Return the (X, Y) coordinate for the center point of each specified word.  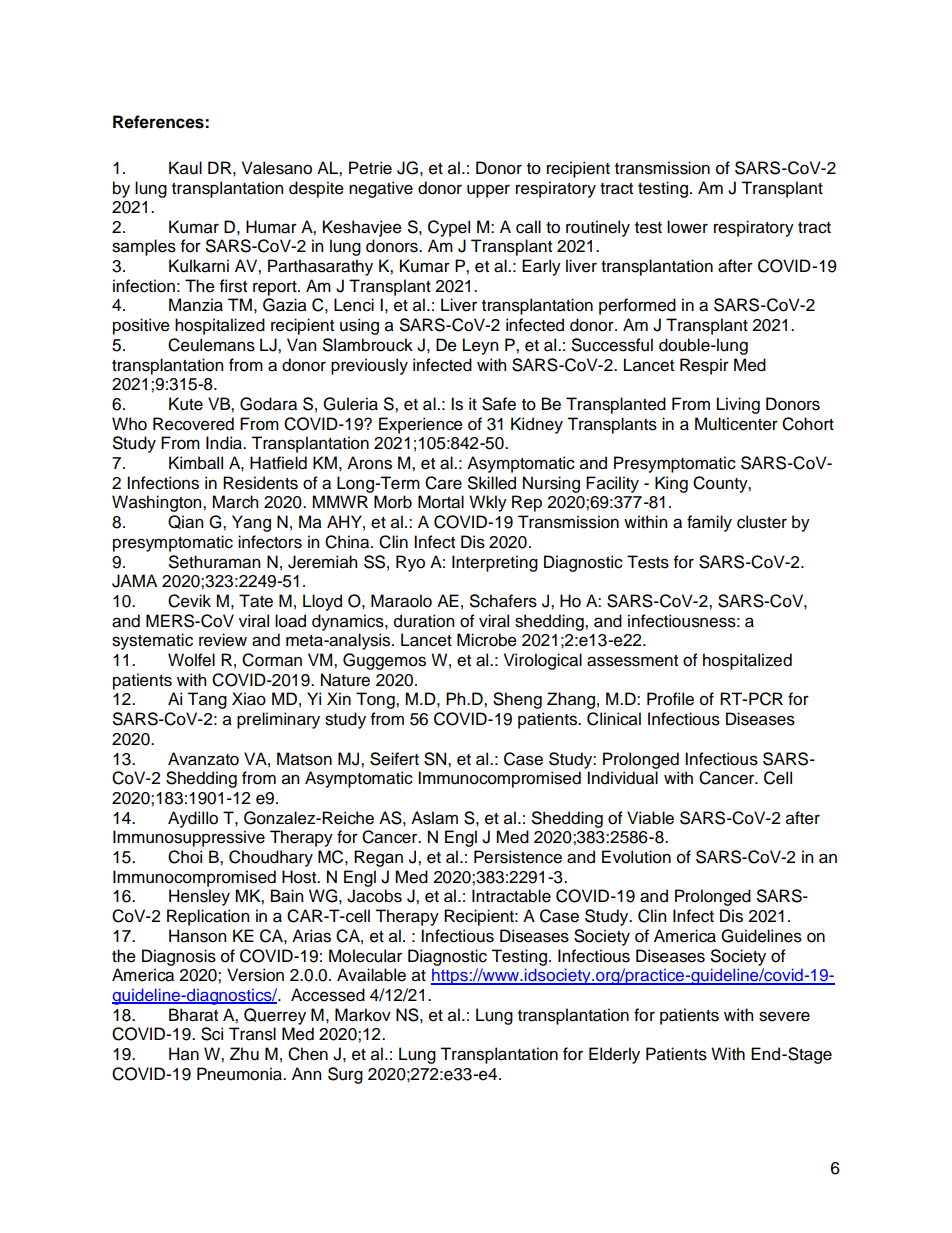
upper (488, 191)
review (223, 640)
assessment (632, 661)
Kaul (185, 168)
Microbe (487, 640)
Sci (212, 1034)
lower (687, 227)
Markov (363, 1015)
